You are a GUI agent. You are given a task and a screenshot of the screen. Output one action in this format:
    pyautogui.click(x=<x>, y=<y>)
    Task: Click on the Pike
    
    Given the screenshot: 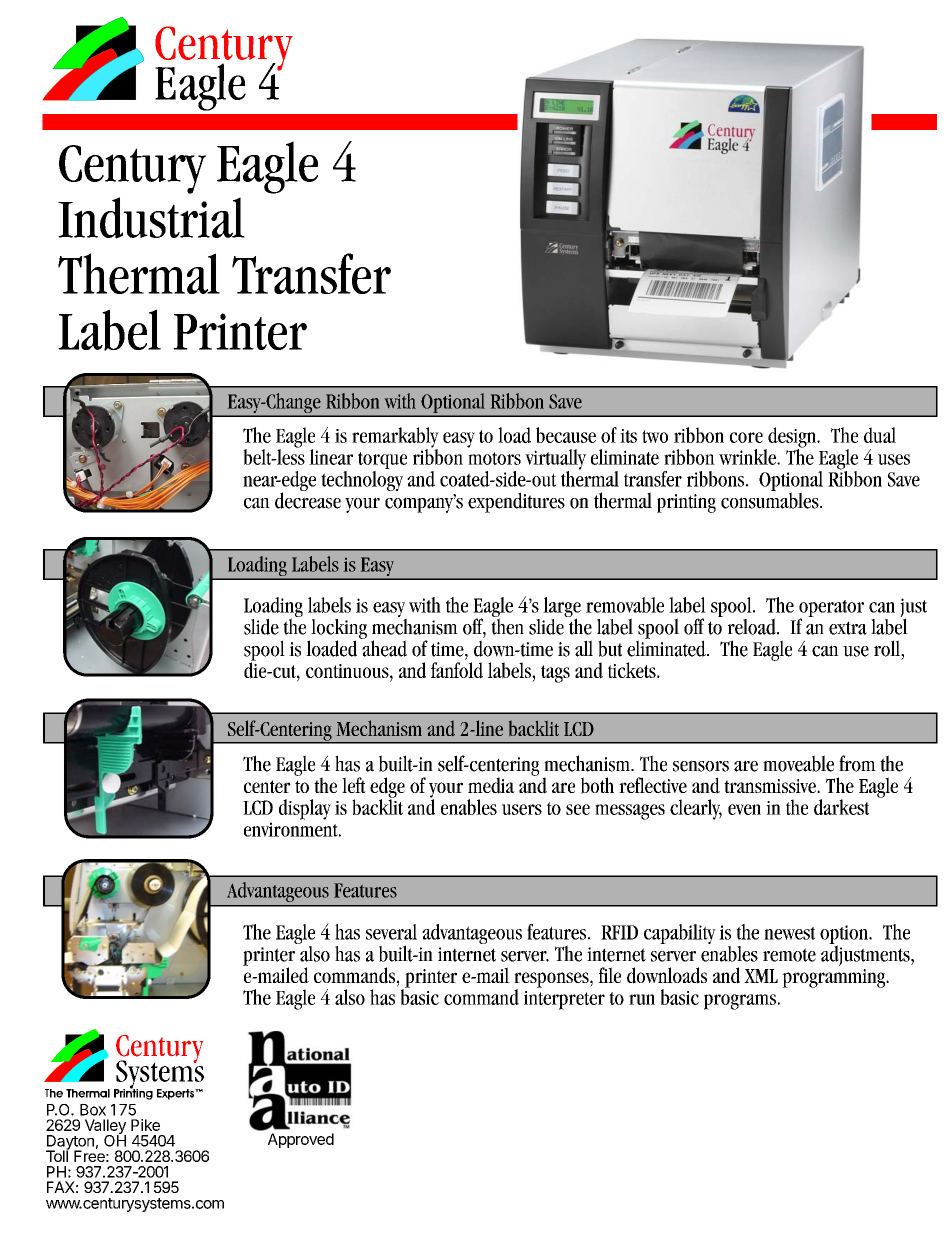 What is the action you would take?
    pyautogui.click(x=145, y=1125)
